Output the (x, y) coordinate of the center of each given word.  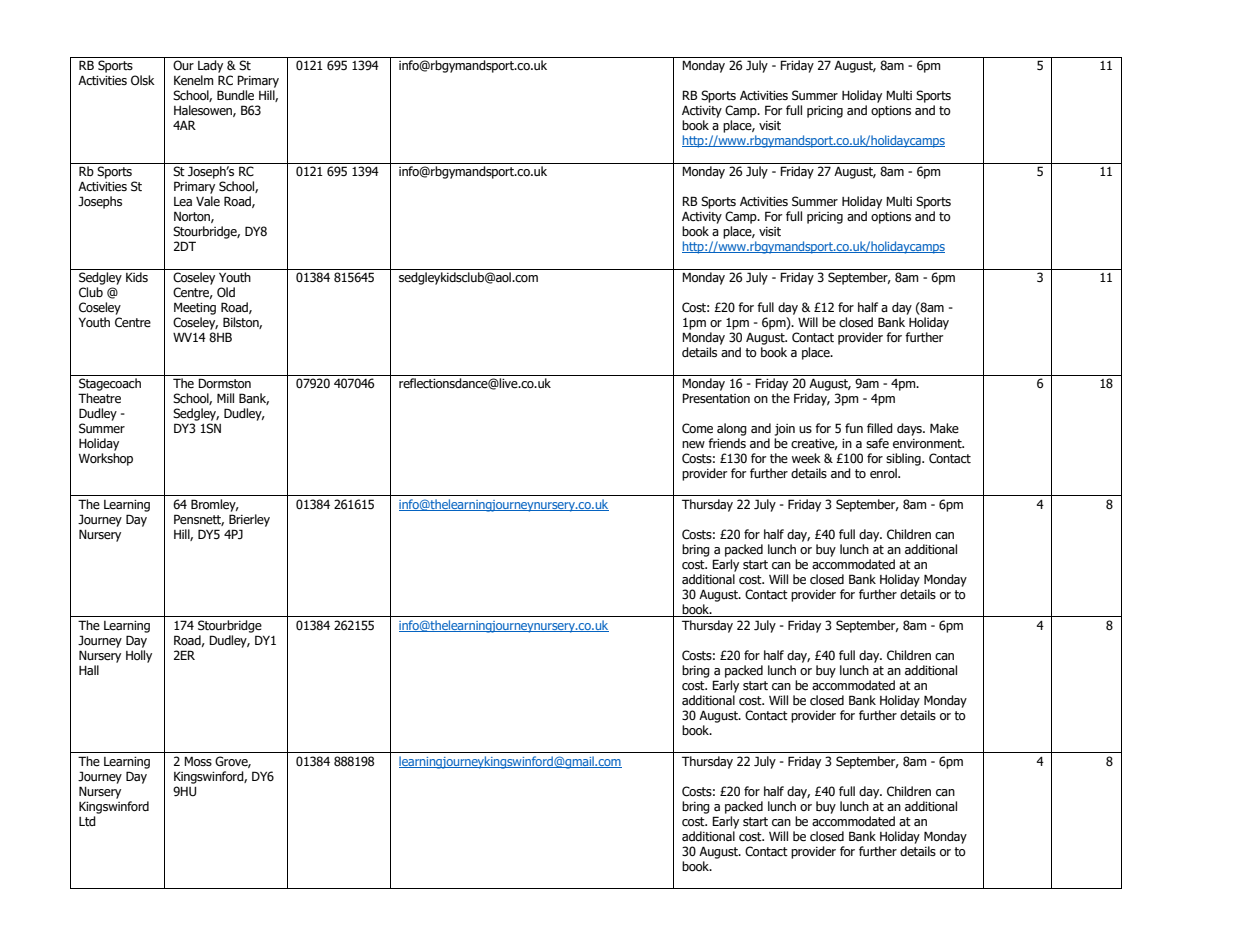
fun (854, 428)
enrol (884, 473)
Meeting (195, 308)
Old (226, 292)
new (693, 445)
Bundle (235, 95)
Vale (208, 201)
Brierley (249, 520)
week (806, 458)
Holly (139, 656)
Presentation (716, 398)
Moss (198, 761)
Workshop (106, 459)
